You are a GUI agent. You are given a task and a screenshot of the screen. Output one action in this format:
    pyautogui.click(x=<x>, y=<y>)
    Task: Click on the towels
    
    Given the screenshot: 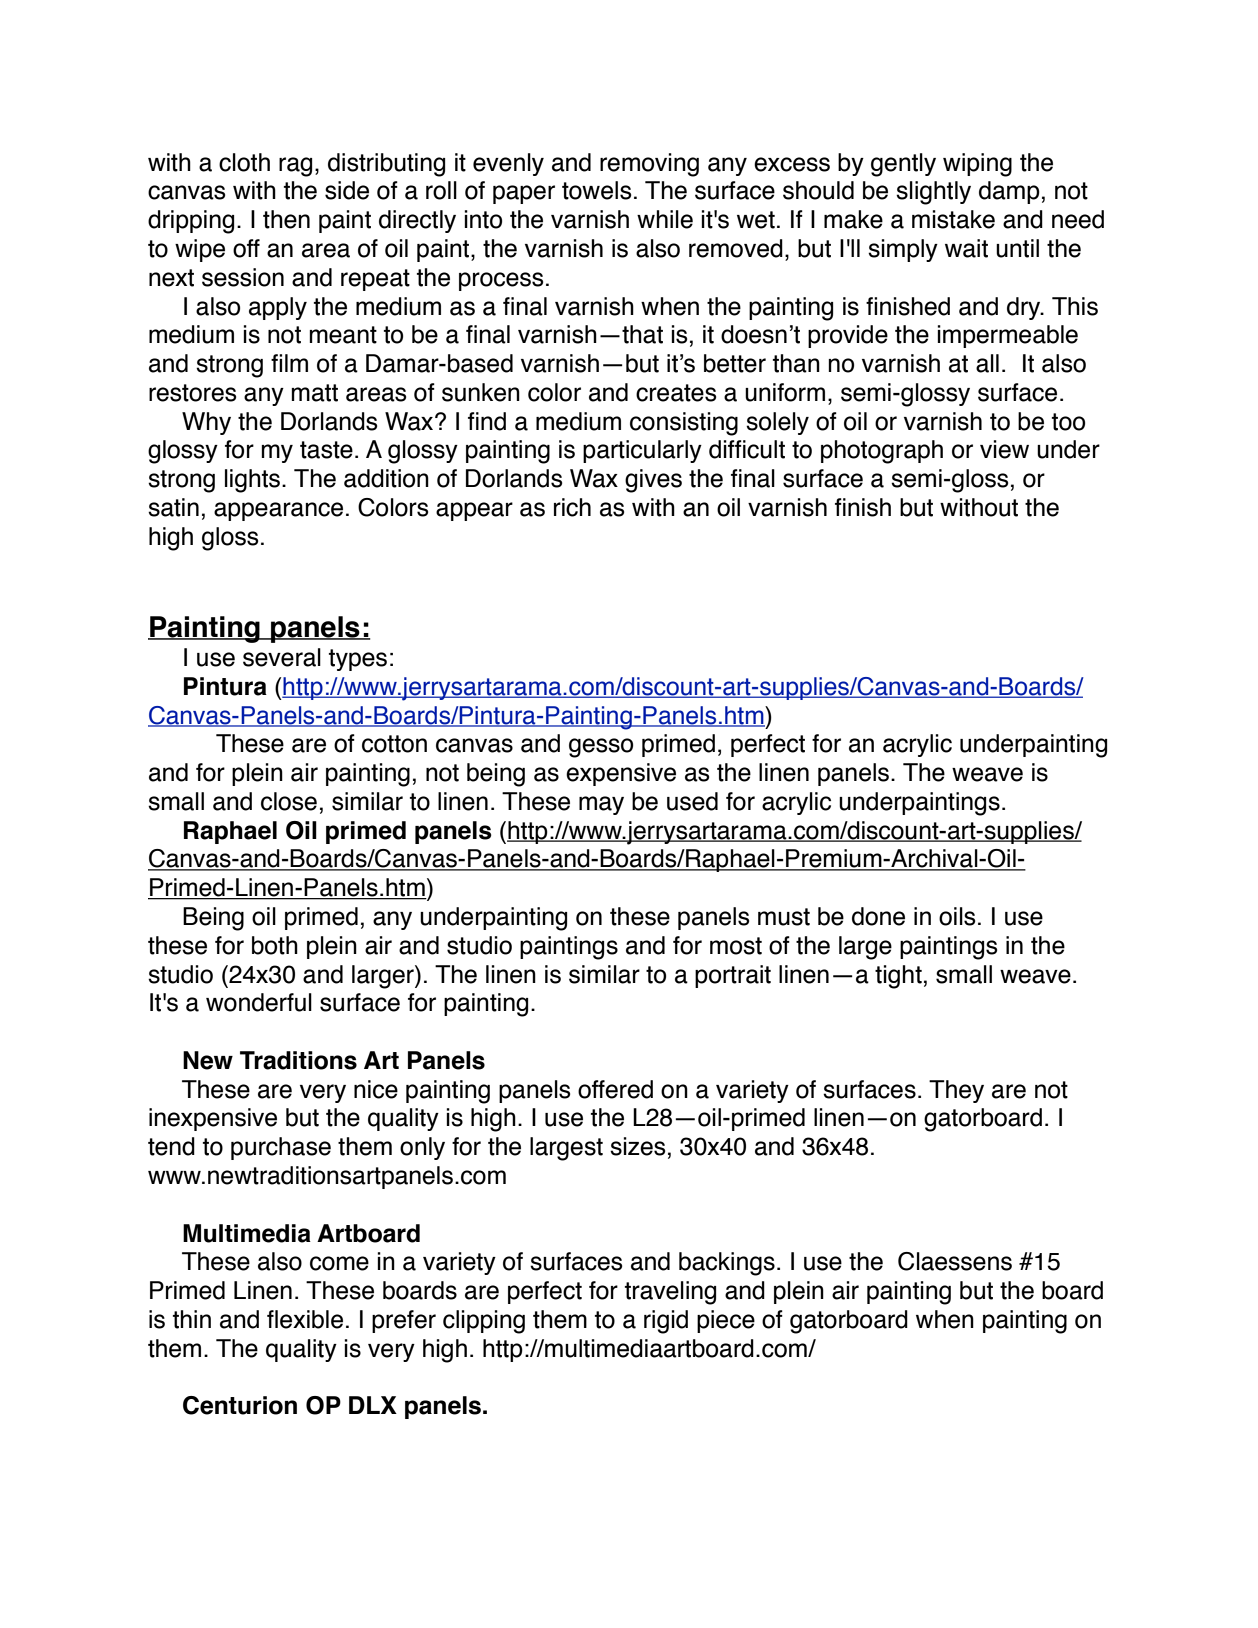 What is the action you would take?
    pyautogui.click(x=596, y=190)
